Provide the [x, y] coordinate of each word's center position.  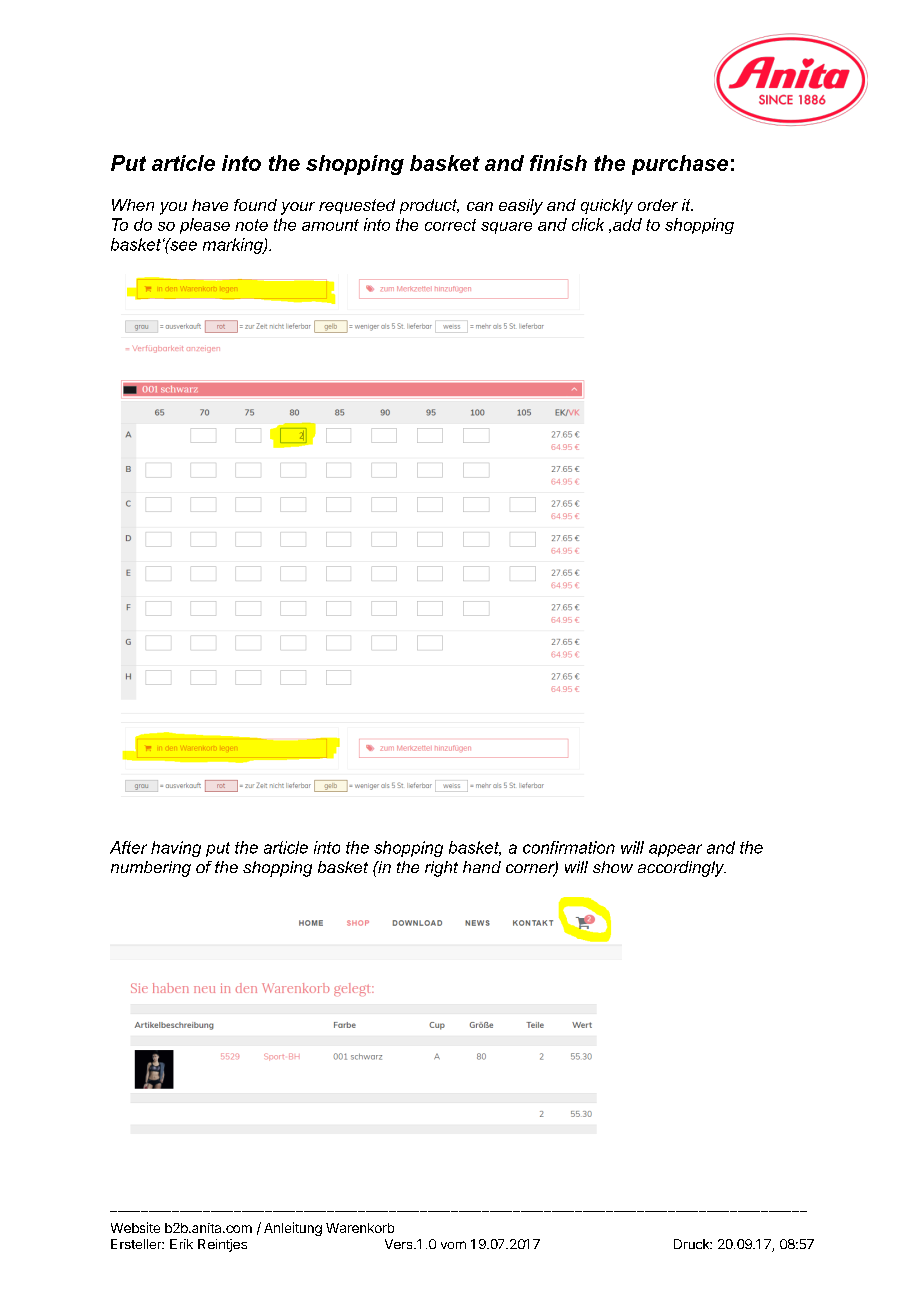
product [429, 206]
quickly [607, 207]
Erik [181, 1244]
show [613, 867]
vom [453, 1245]
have [210, 205]
